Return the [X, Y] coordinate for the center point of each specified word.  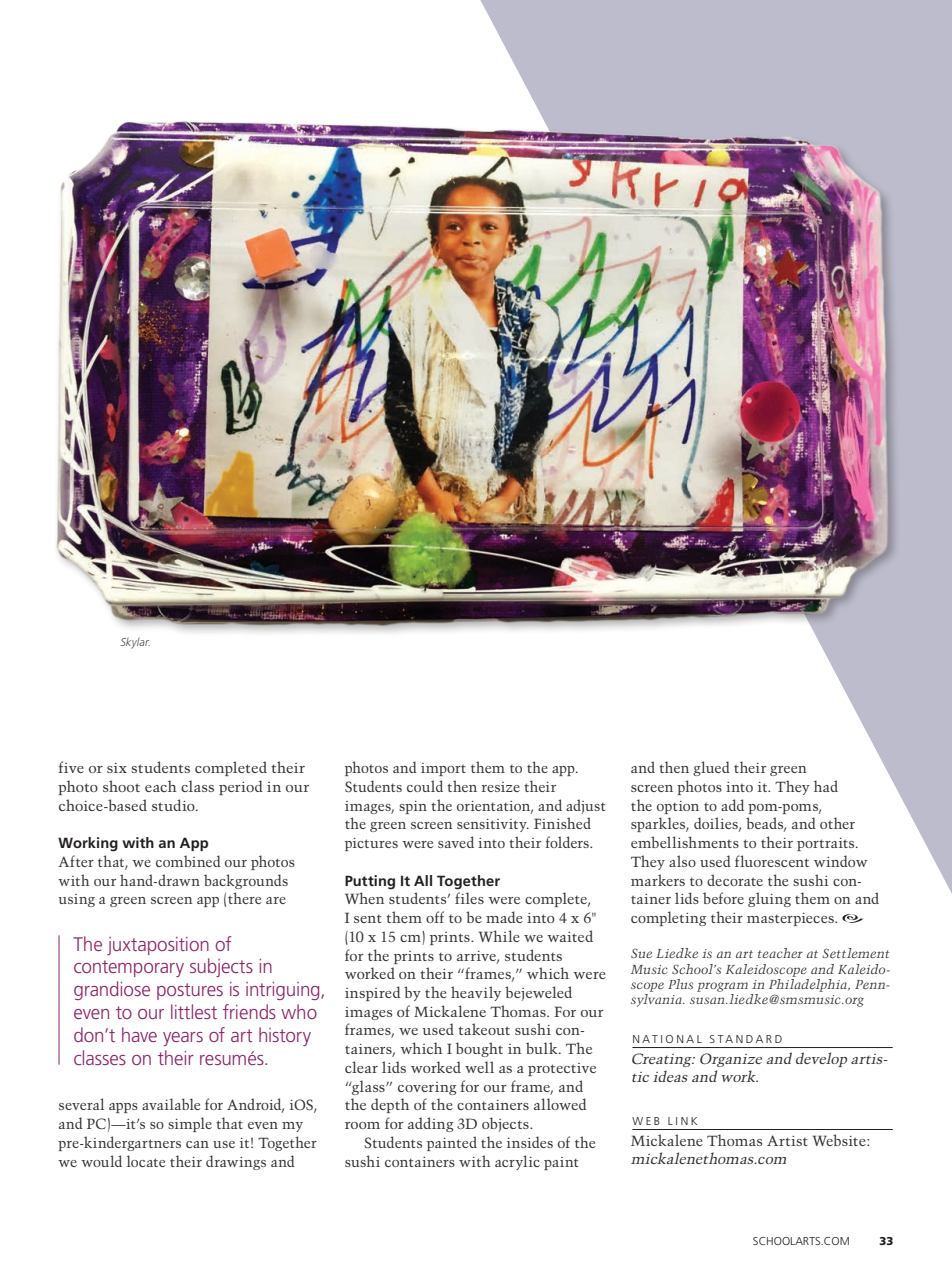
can [197, 1144]
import [443, 769]
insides [530, 1142]
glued [711, 768]
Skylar [135, 643]
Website [840, 1140]
